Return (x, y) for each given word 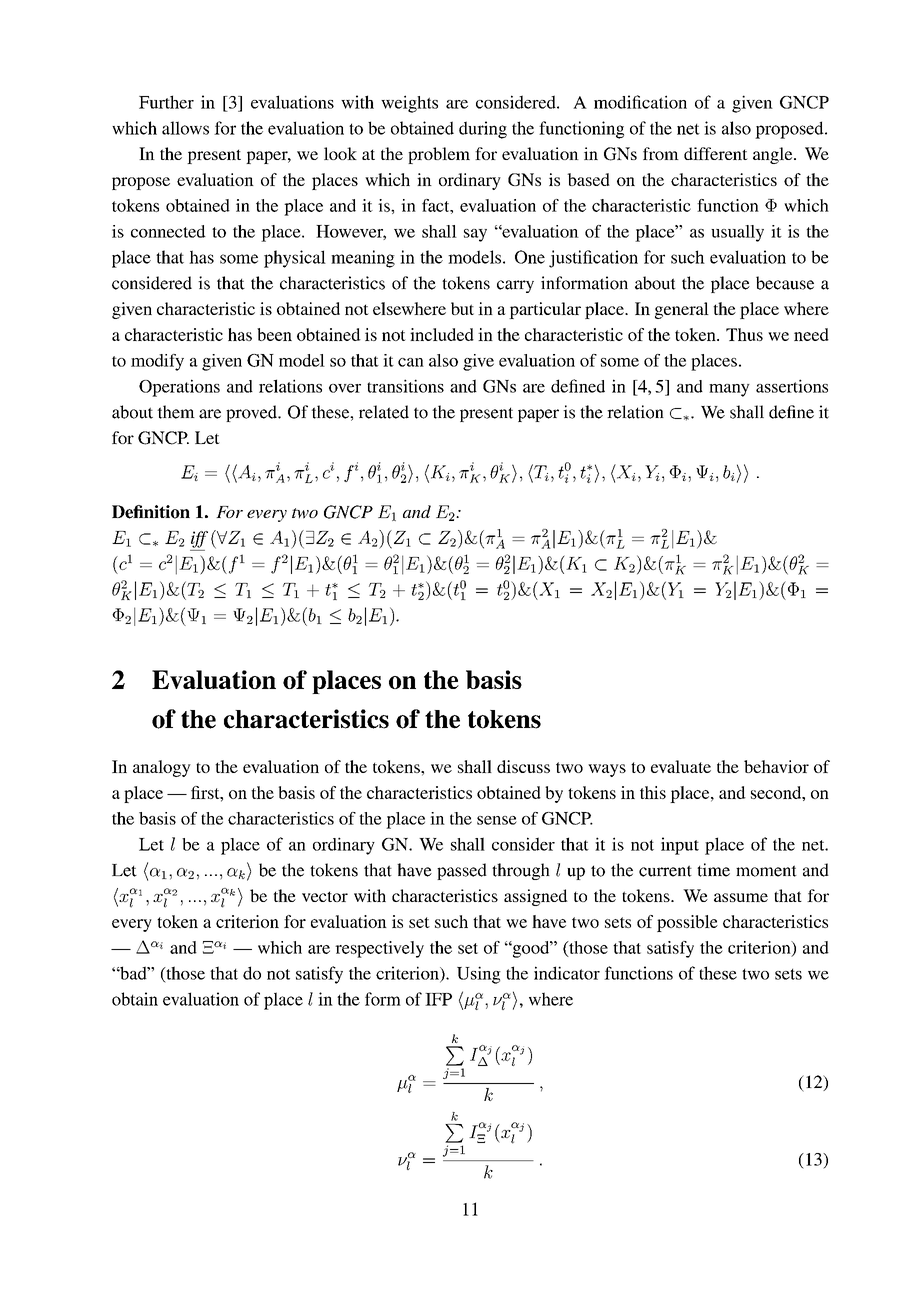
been (274, 334)
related (384, 412)
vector (325, 896)
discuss (523, 766)
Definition (151, 512)
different (716, 153)
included (442, 334)
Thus (744, 334)
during (483, 130)
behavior (776, 766)
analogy (162, 768)
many (729, 390)
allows (185, 128)
